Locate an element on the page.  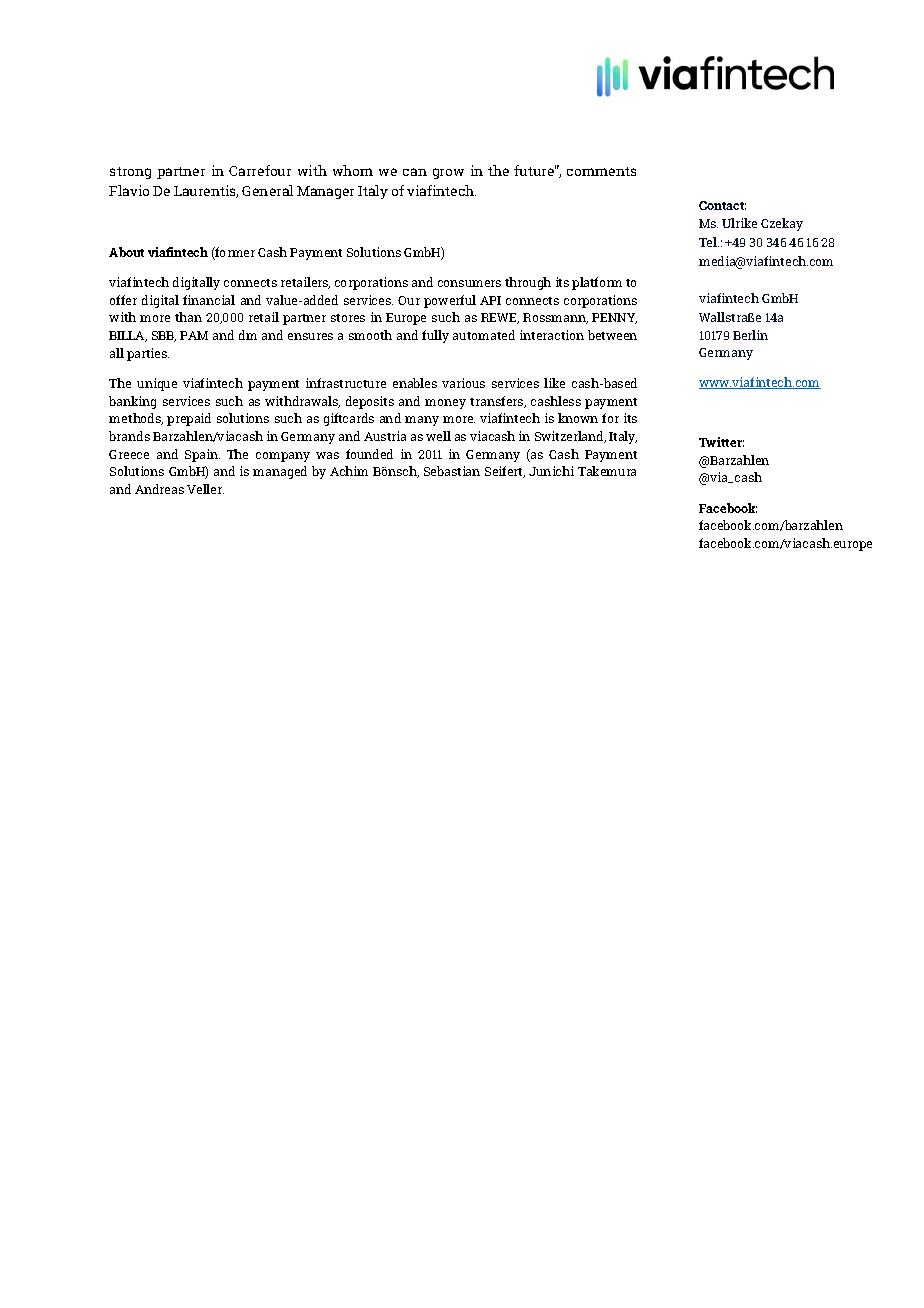
money is located at coordinates (445, 404).
